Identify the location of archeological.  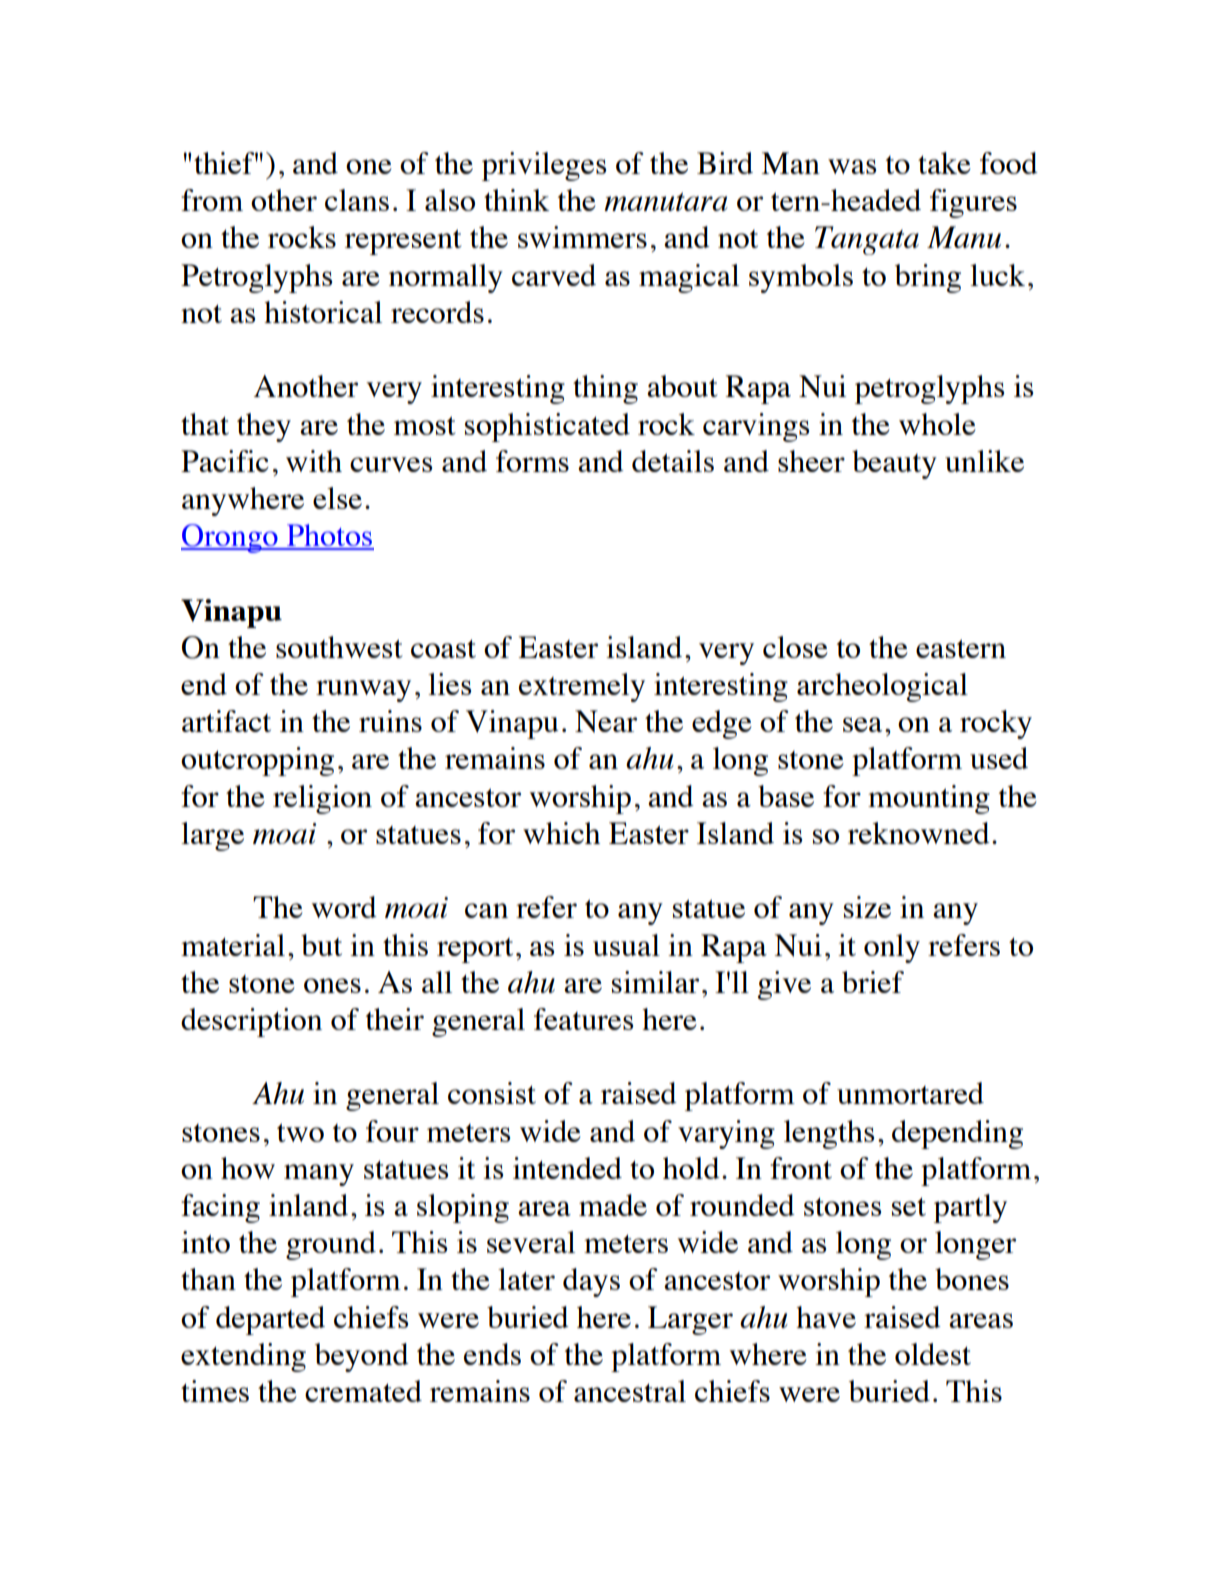
(882, 687).
